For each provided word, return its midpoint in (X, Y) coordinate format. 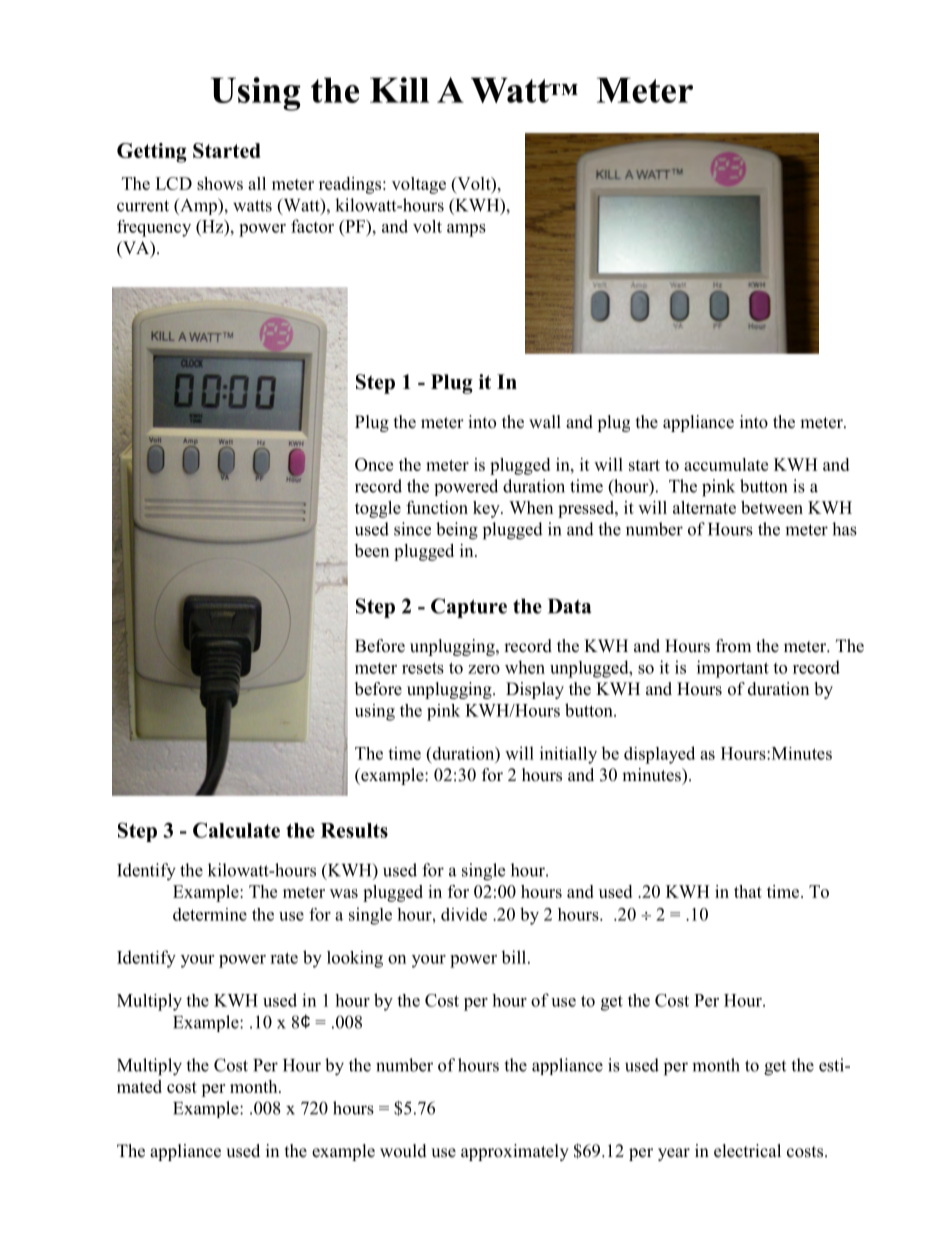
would (403, 1151)
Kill (399, 90)
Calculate (236, 830)
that (748, 891)
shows (220, 183)
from (733, 646)
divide (464, 914)
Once (374, 464)
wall (545, 421)
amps (466, 230)
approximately (515, 1152)
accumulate (726, 464)
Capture (469, 608)
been (372, 550)
